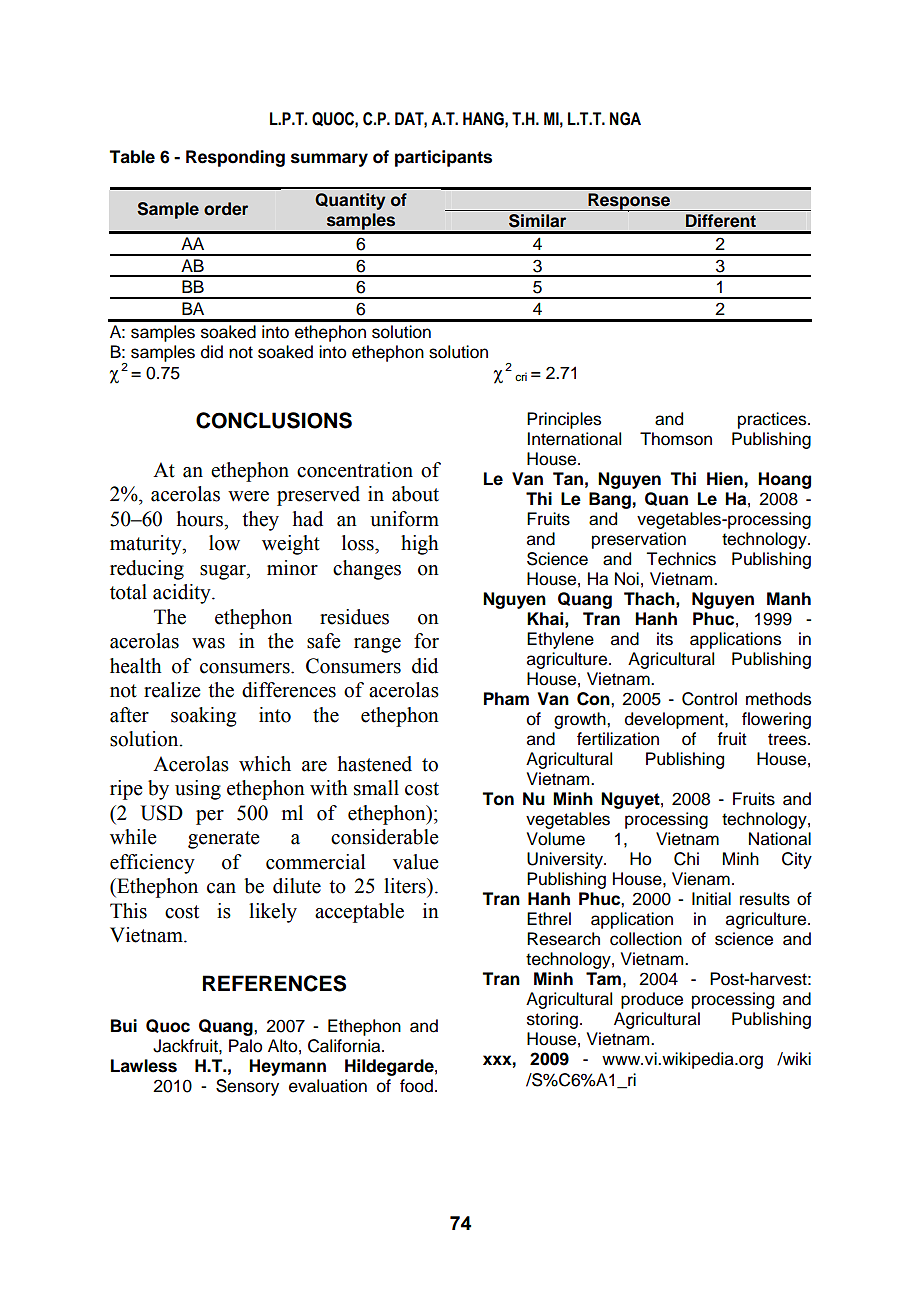  What do you see at coordinates (521, 376) in the screenshot?
I see `cri` at bounding box center [521, 376].
